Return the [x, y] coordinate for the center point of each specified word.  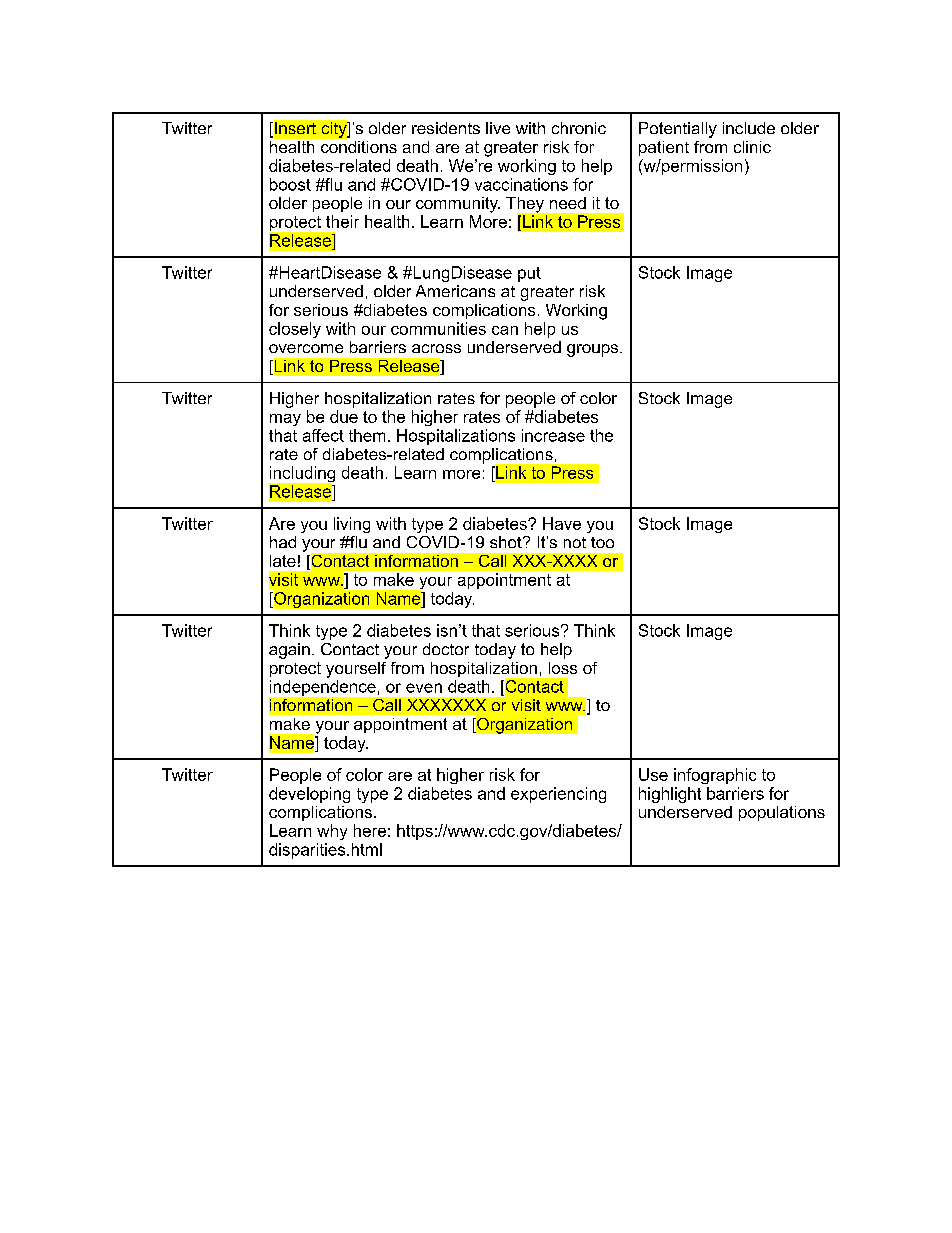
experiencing [558, 795]
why [332, 832]
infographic [715, 776]
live [498, 128]
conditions [357, 145]
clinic [752, 147]
